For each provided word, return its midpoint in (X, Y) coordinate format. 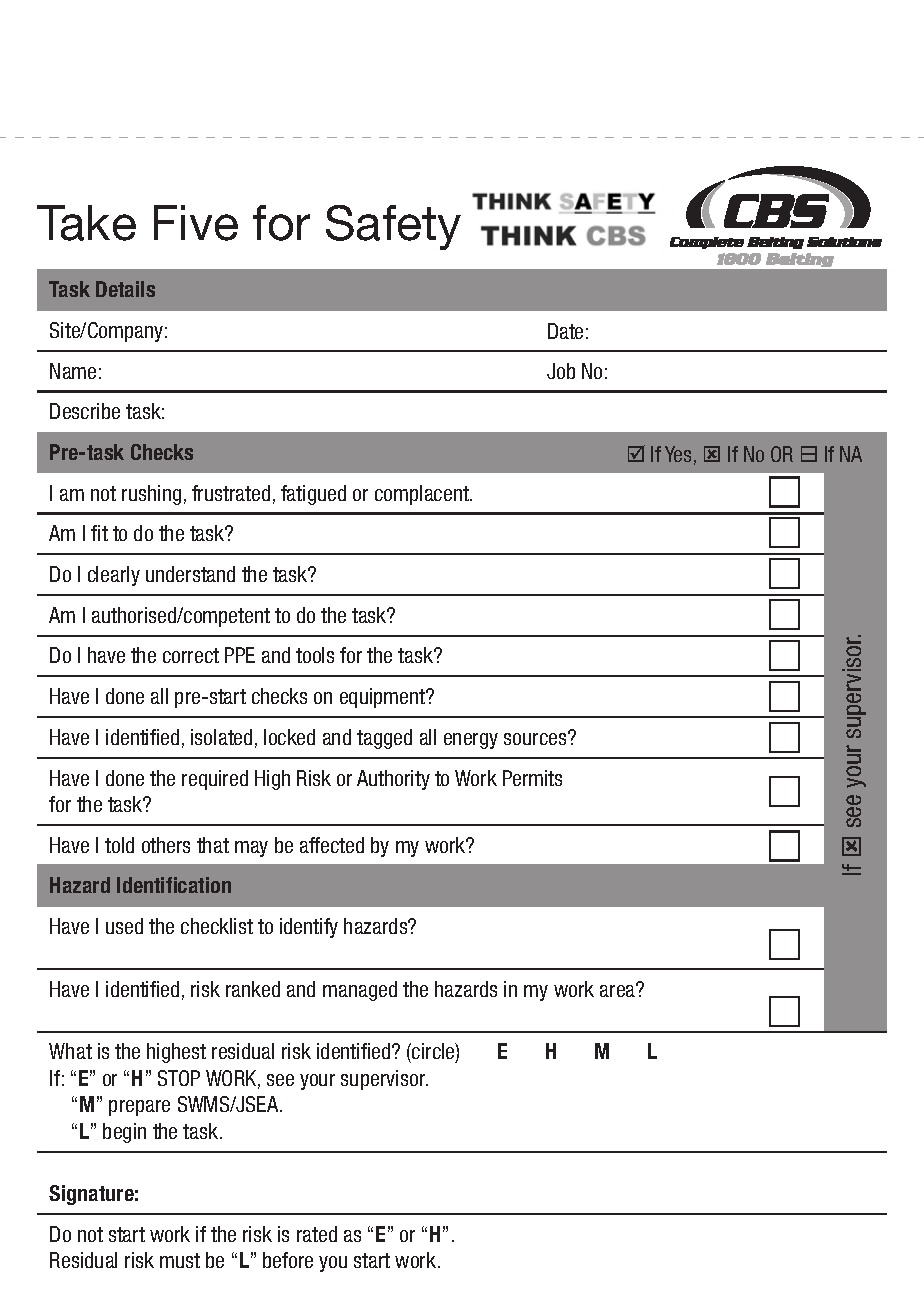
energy (471, 741)
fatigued (313, 495)
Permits (532, 778)
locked (289, 737)
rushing (151, 495)
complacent (423, 495)
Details (125, 289)
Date (565, 331)
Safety (393, 227)
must (180, 1260)
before (288, 1260)
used (124, 926)
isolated (221, 737)
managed (360, 991)
